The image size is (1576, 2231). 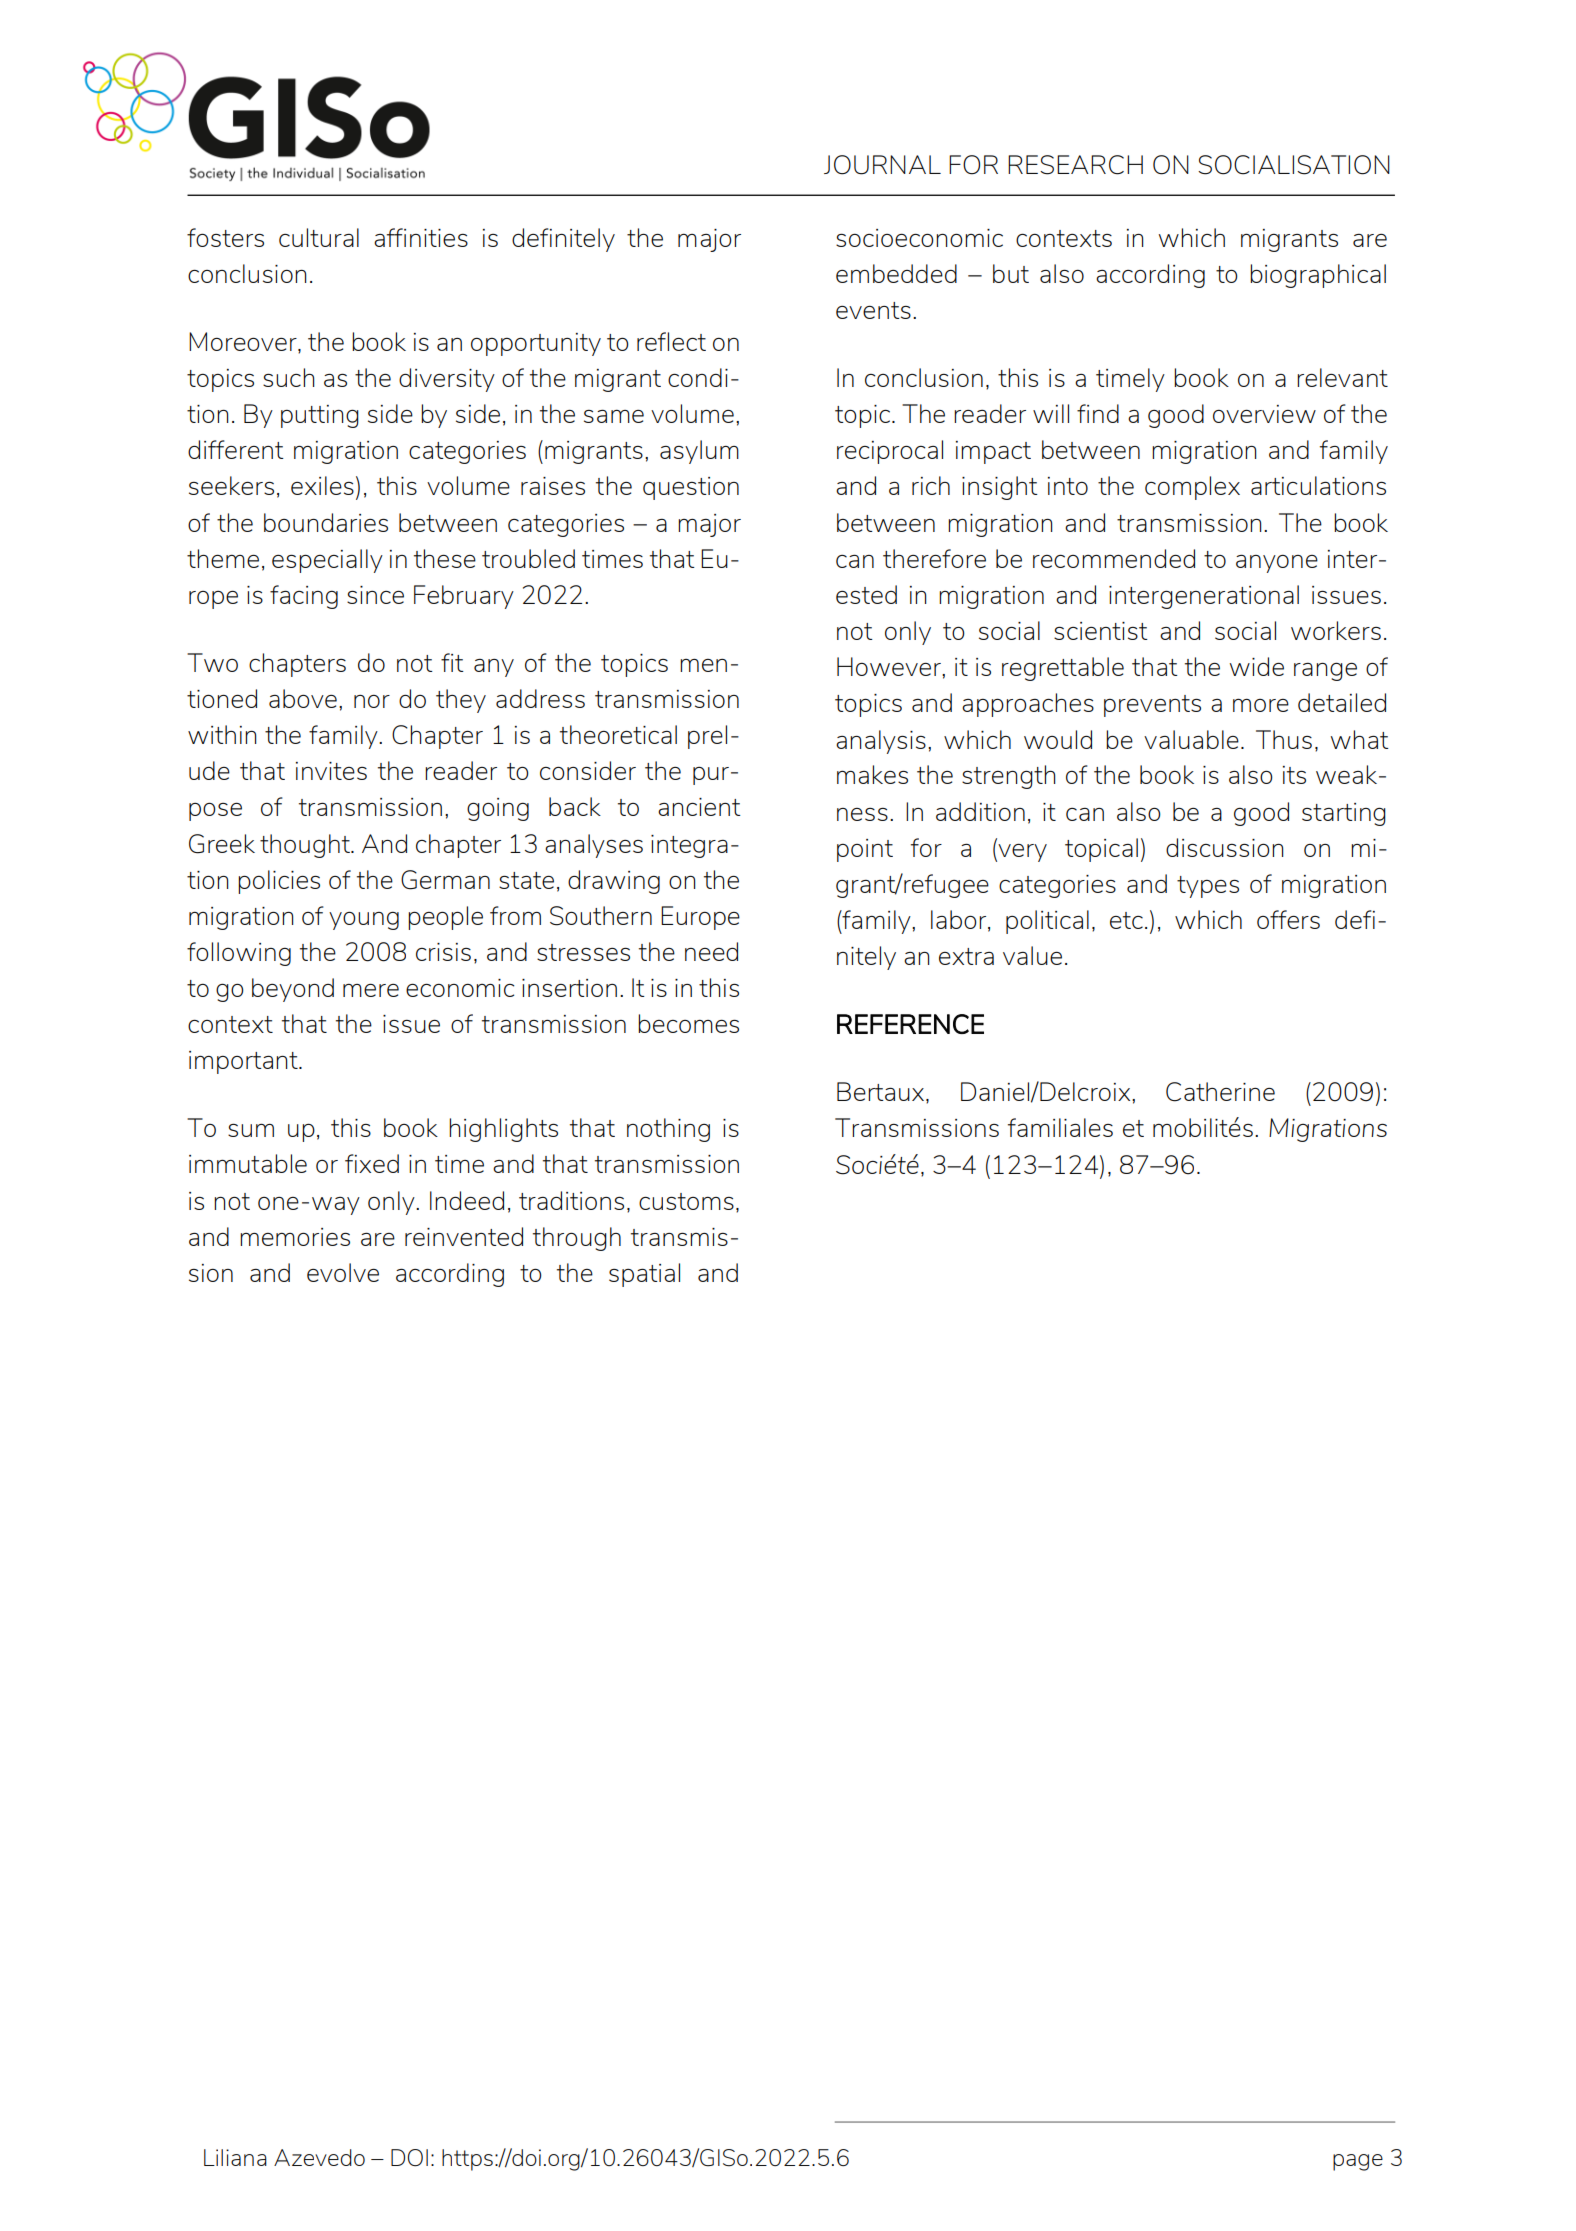 I want to click on customs, so click(x=686, y=1201).
